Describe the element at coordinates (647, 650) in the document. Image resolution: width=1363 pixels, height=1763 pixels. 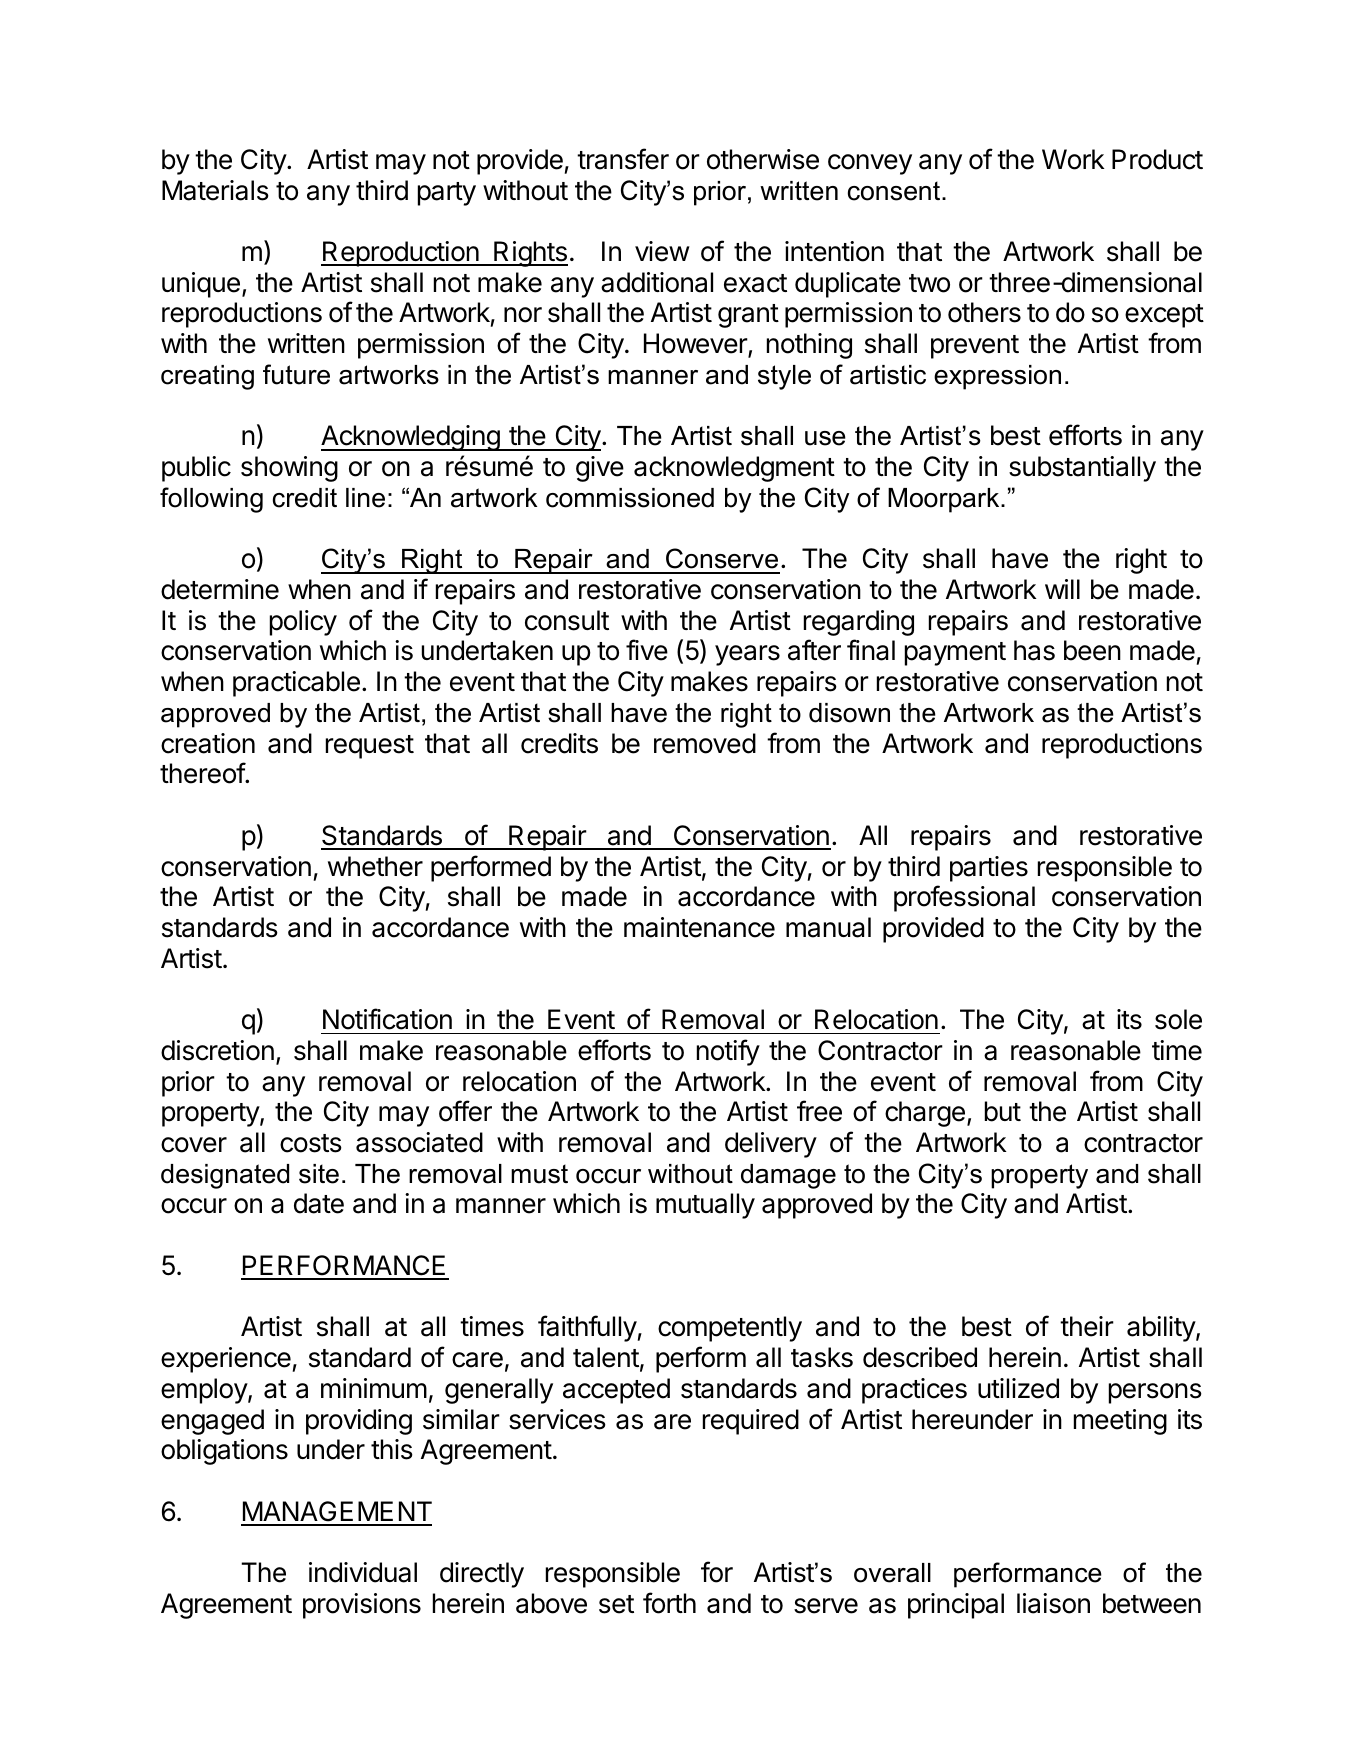
I see `five` at that location.
